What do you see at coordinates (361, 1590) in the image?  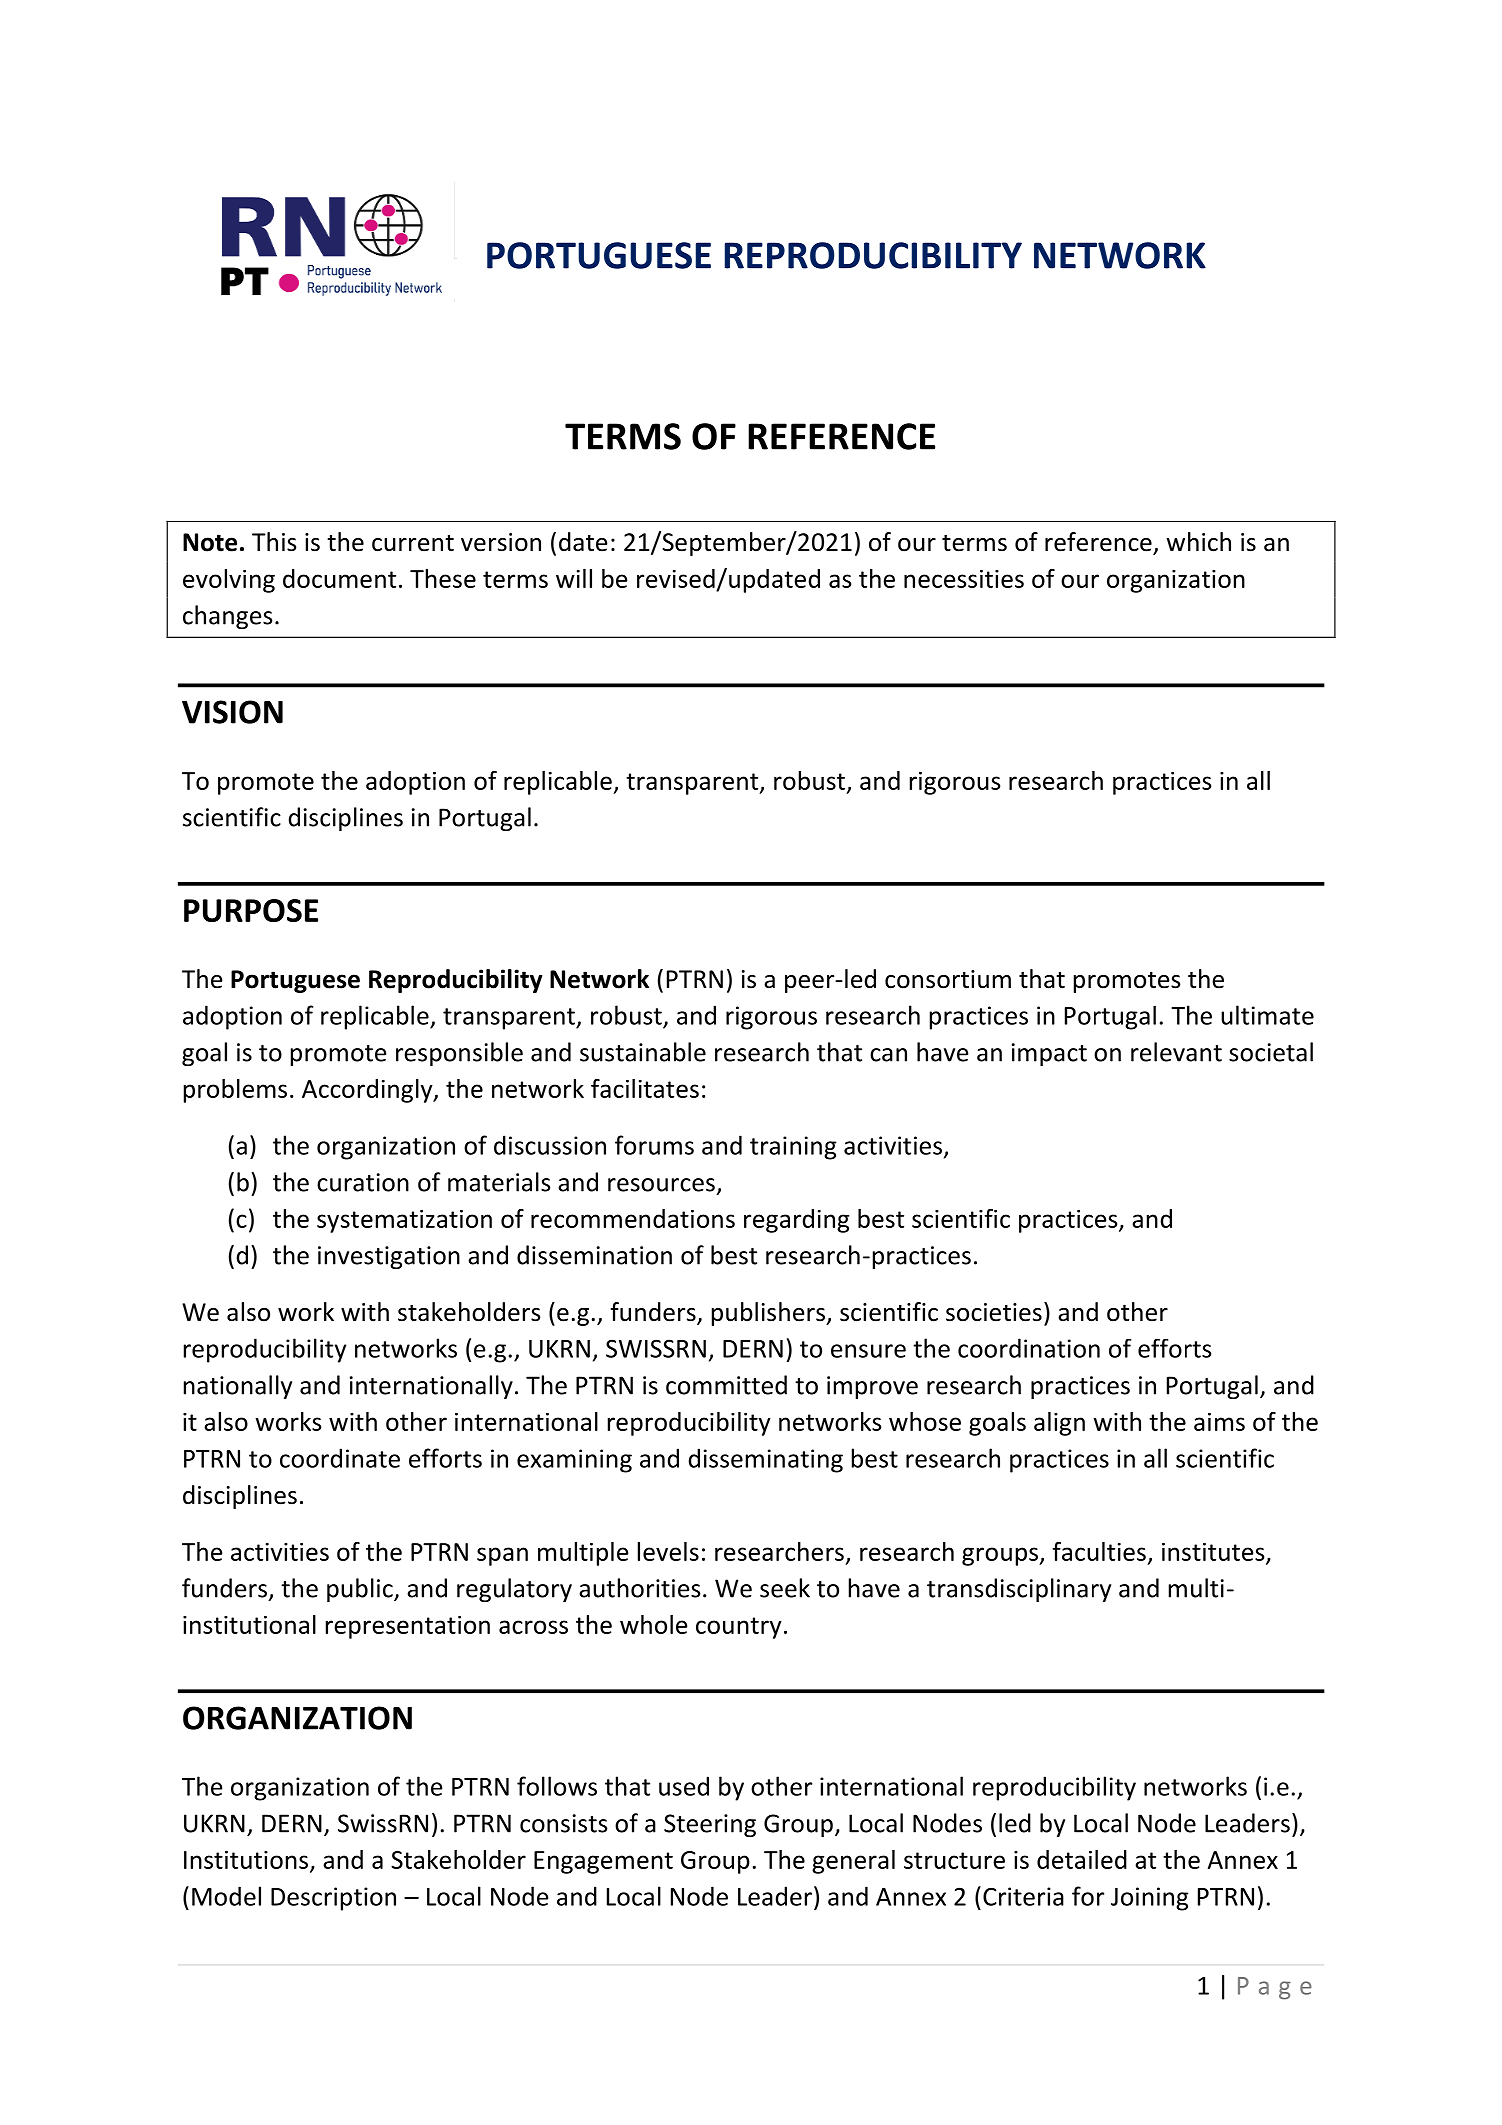 I see `public` at bounding box center [361, 1590].
